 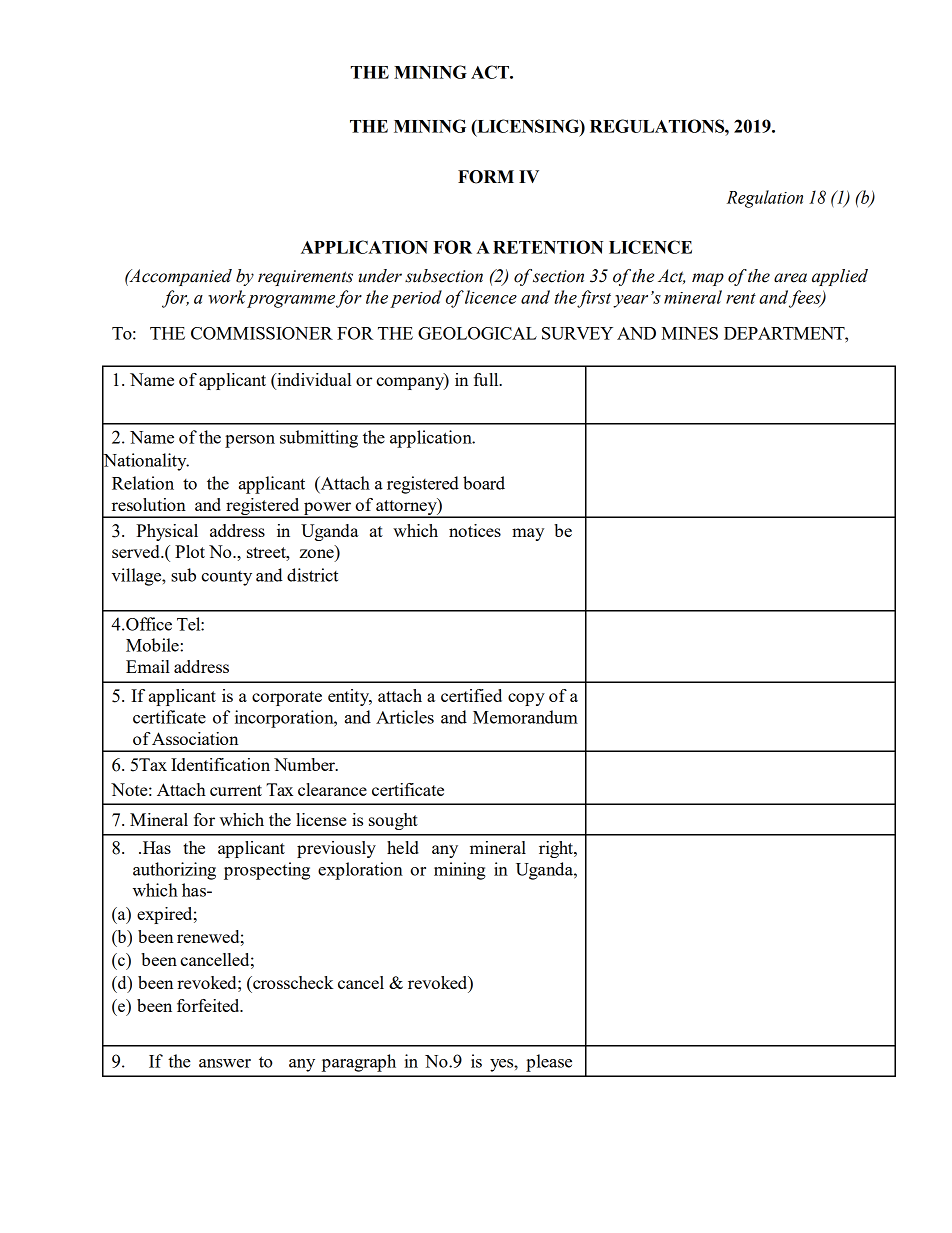 I want to click on please, so click(x=549, y=1063).
